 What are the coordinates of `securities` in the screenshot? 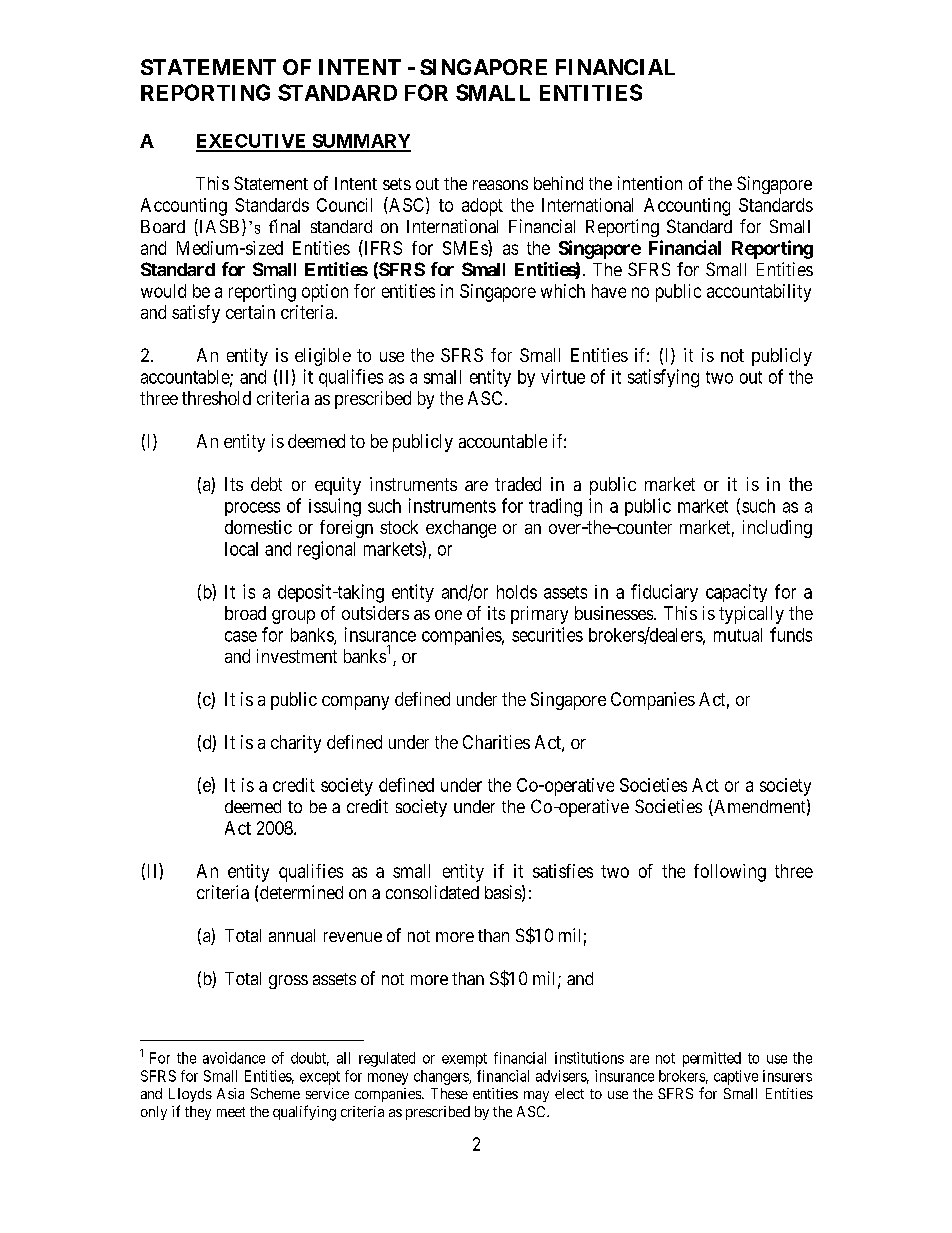 It's located at (547, 634).
